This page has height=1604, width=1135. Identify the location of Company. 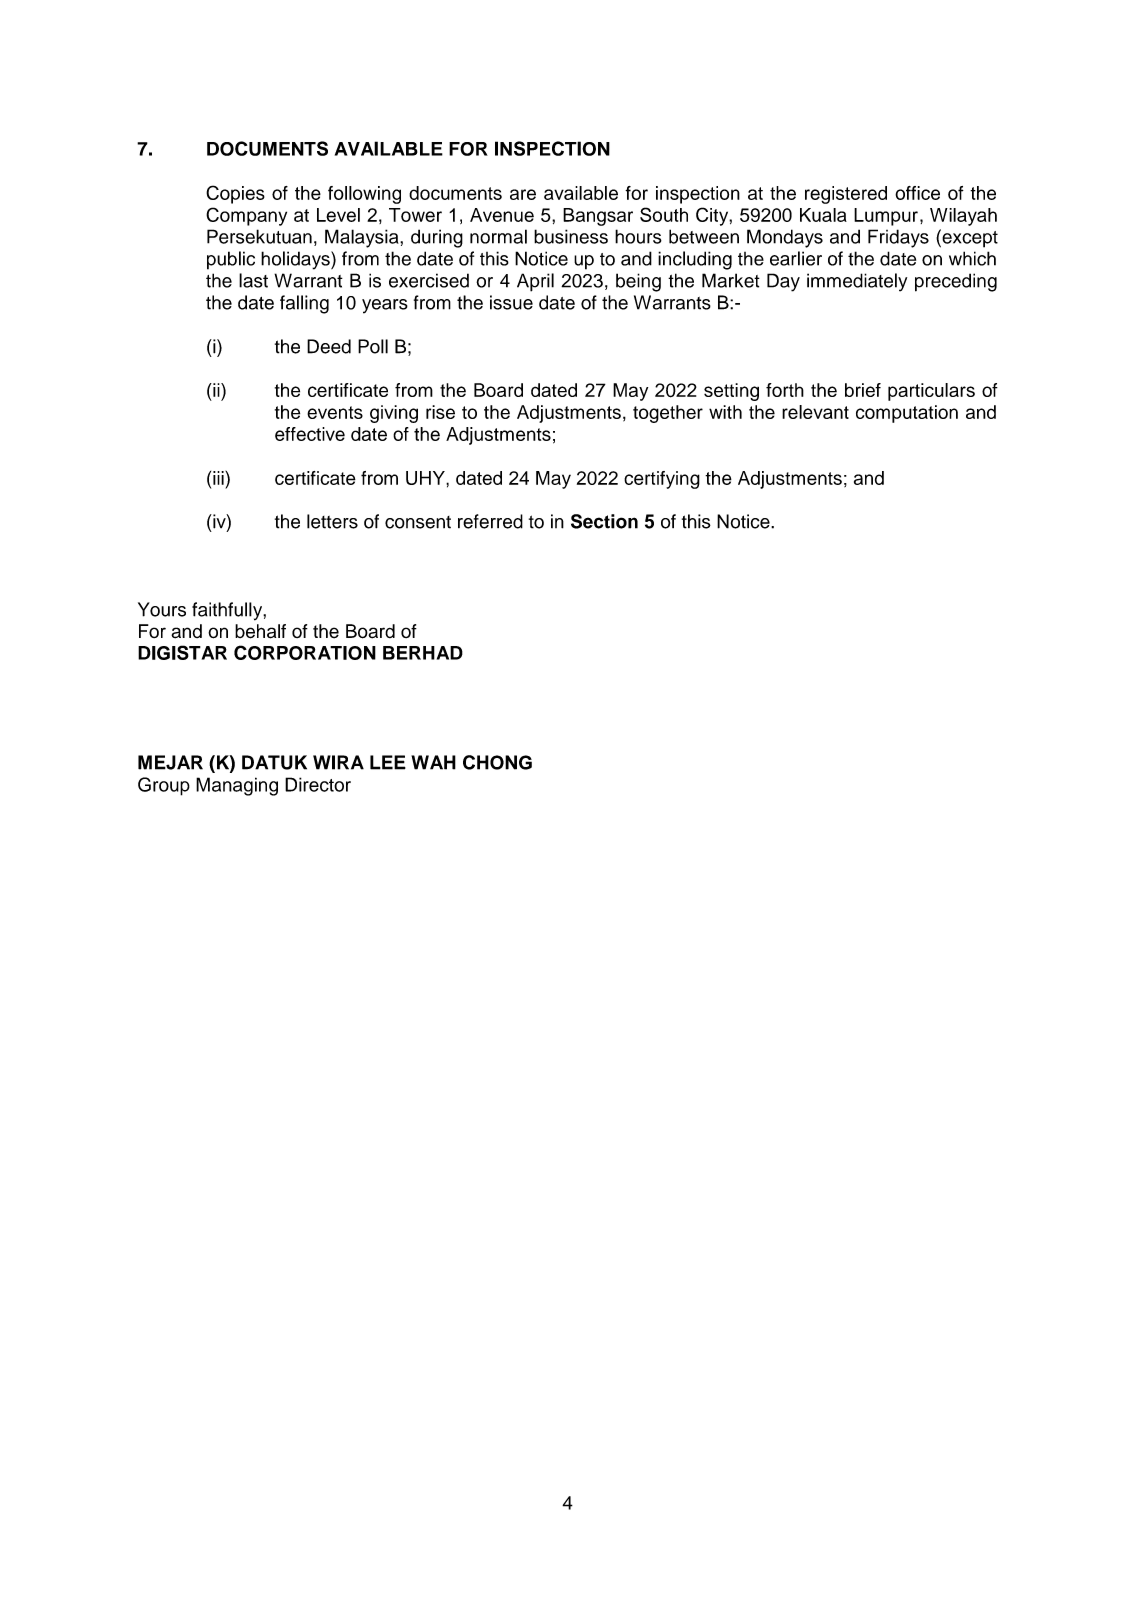
(246, 216).
